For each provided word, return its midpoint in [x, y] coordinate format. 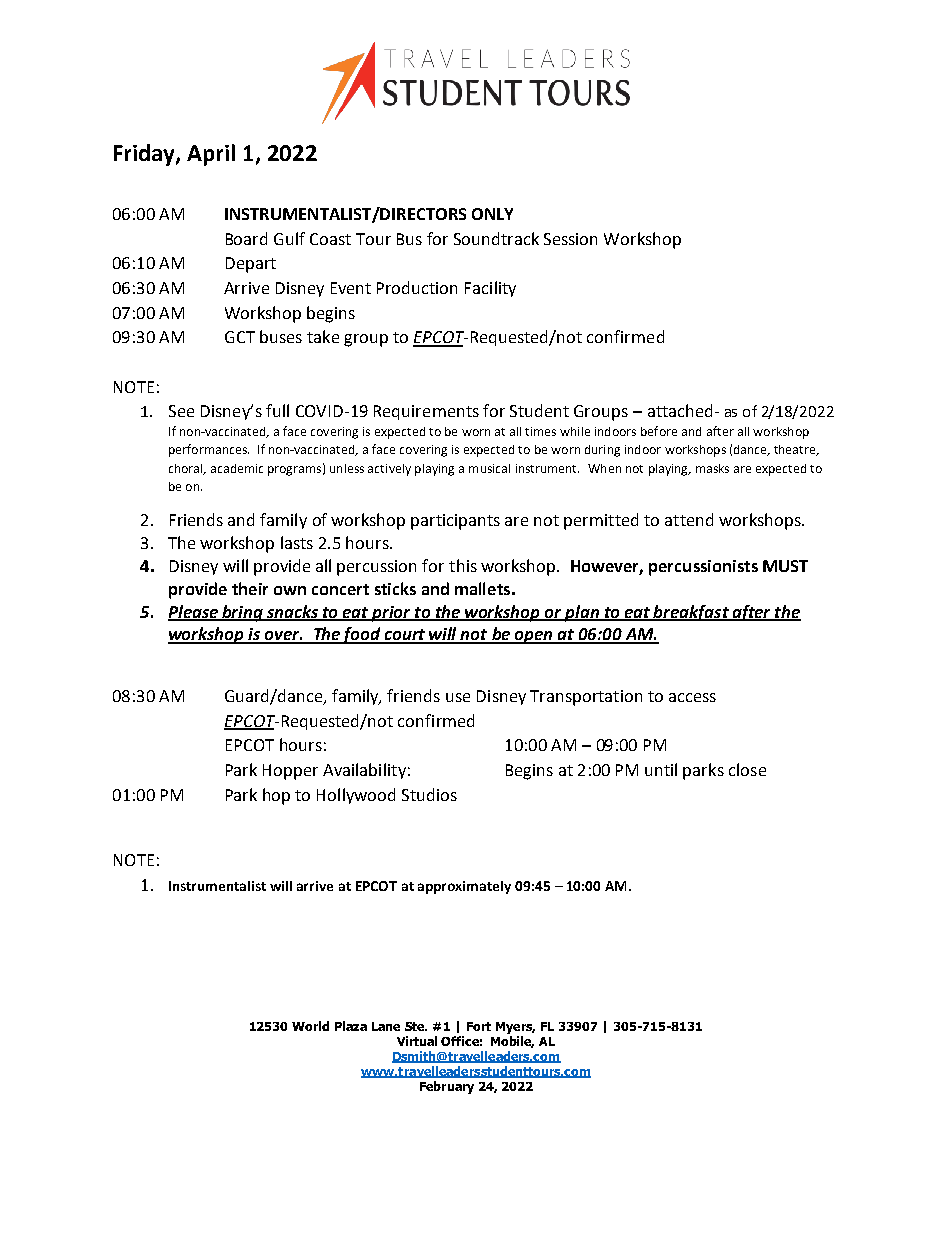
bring [242, 613]
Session [570, 239]
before [659, 431]
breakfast [691, 613]
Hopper [290, 772]
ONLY [492, 214]
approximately [464, 887]
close [747, 769]
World [310, 1026]
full [277, 410]
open [534, 637]
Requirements [426, 412]
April [211, 155]
